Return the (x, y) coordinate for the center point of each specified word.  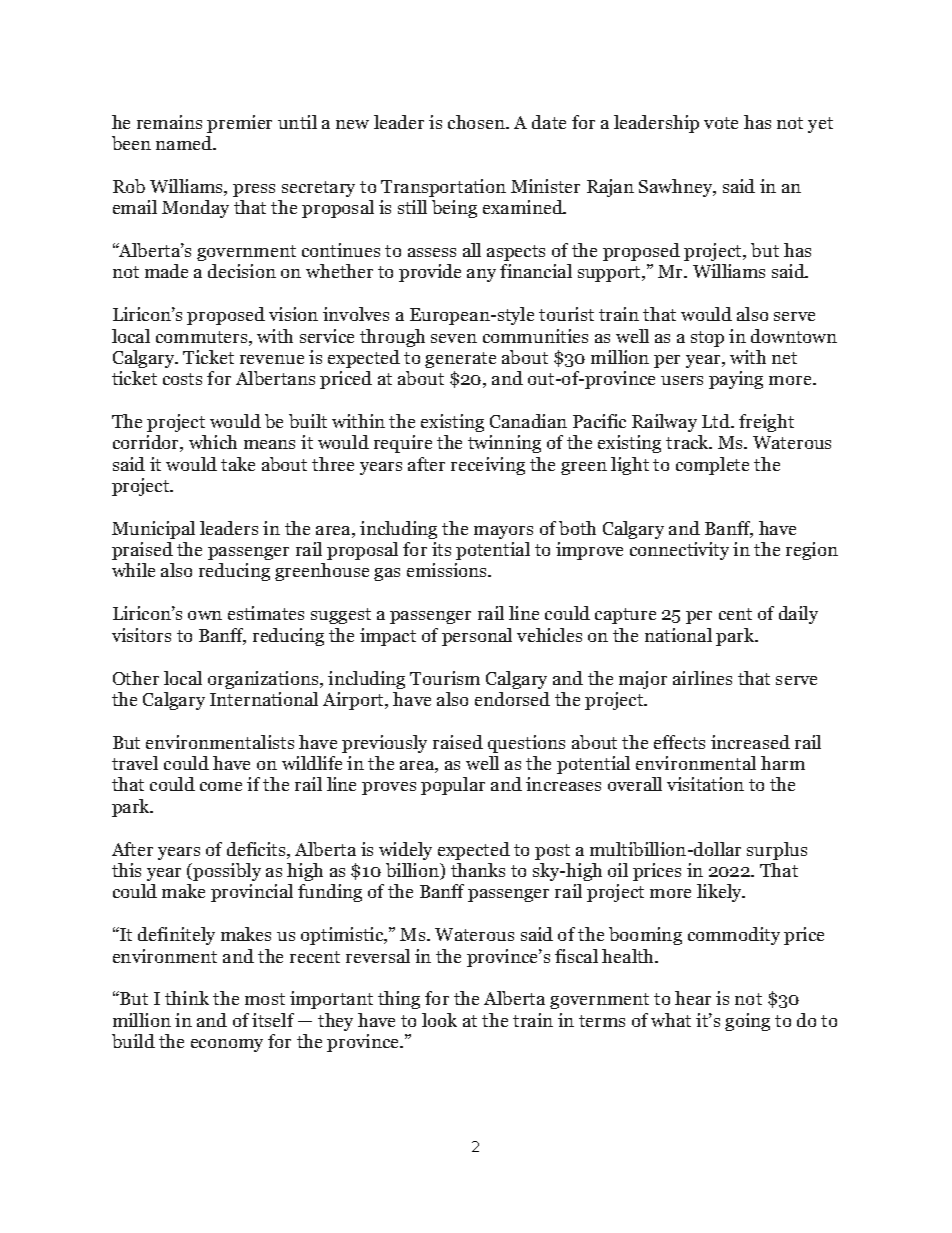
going (747, 1022)
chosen (477, 122)
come (221, 786)
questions (526, 744)
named (185, 143)
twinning (504, 444)
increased (750, 742)
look (439, 1020)
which (213, 442)
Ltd (717, 421)
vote (721, 123)
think (187, 998)
